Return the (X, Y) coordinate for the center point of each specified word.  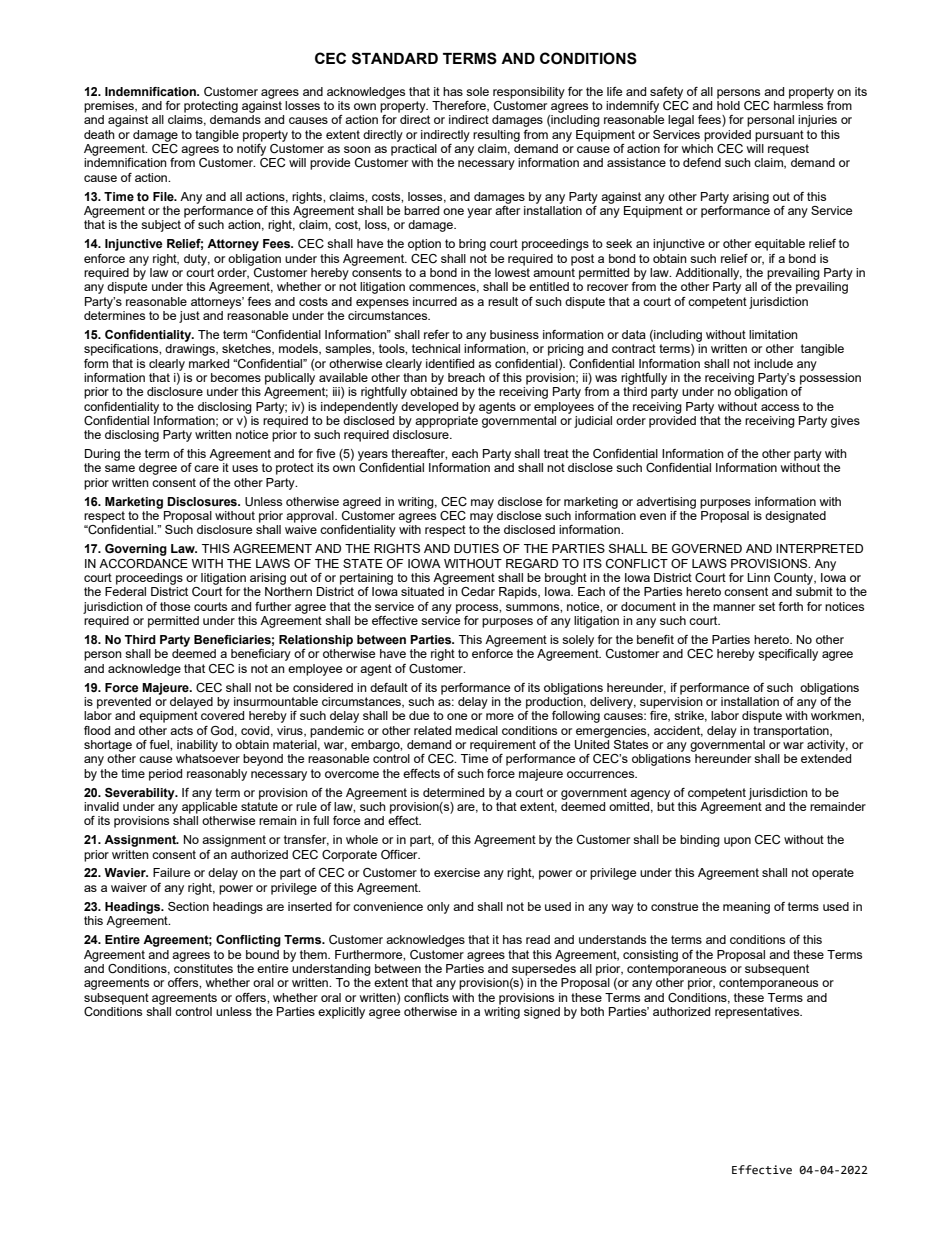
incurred (435, 301)
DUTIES (476, 548)
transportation (792, 732)
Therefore (460, 106)
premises (110, 107)
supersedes (544, 968)
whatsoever (208, 758)
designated (795, 517)
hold (728, 104)
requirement (503, 746)
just (189, 317)
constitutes (203, 967)
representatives (758, 1013)
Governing (136, 550)
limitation (773, 334)
